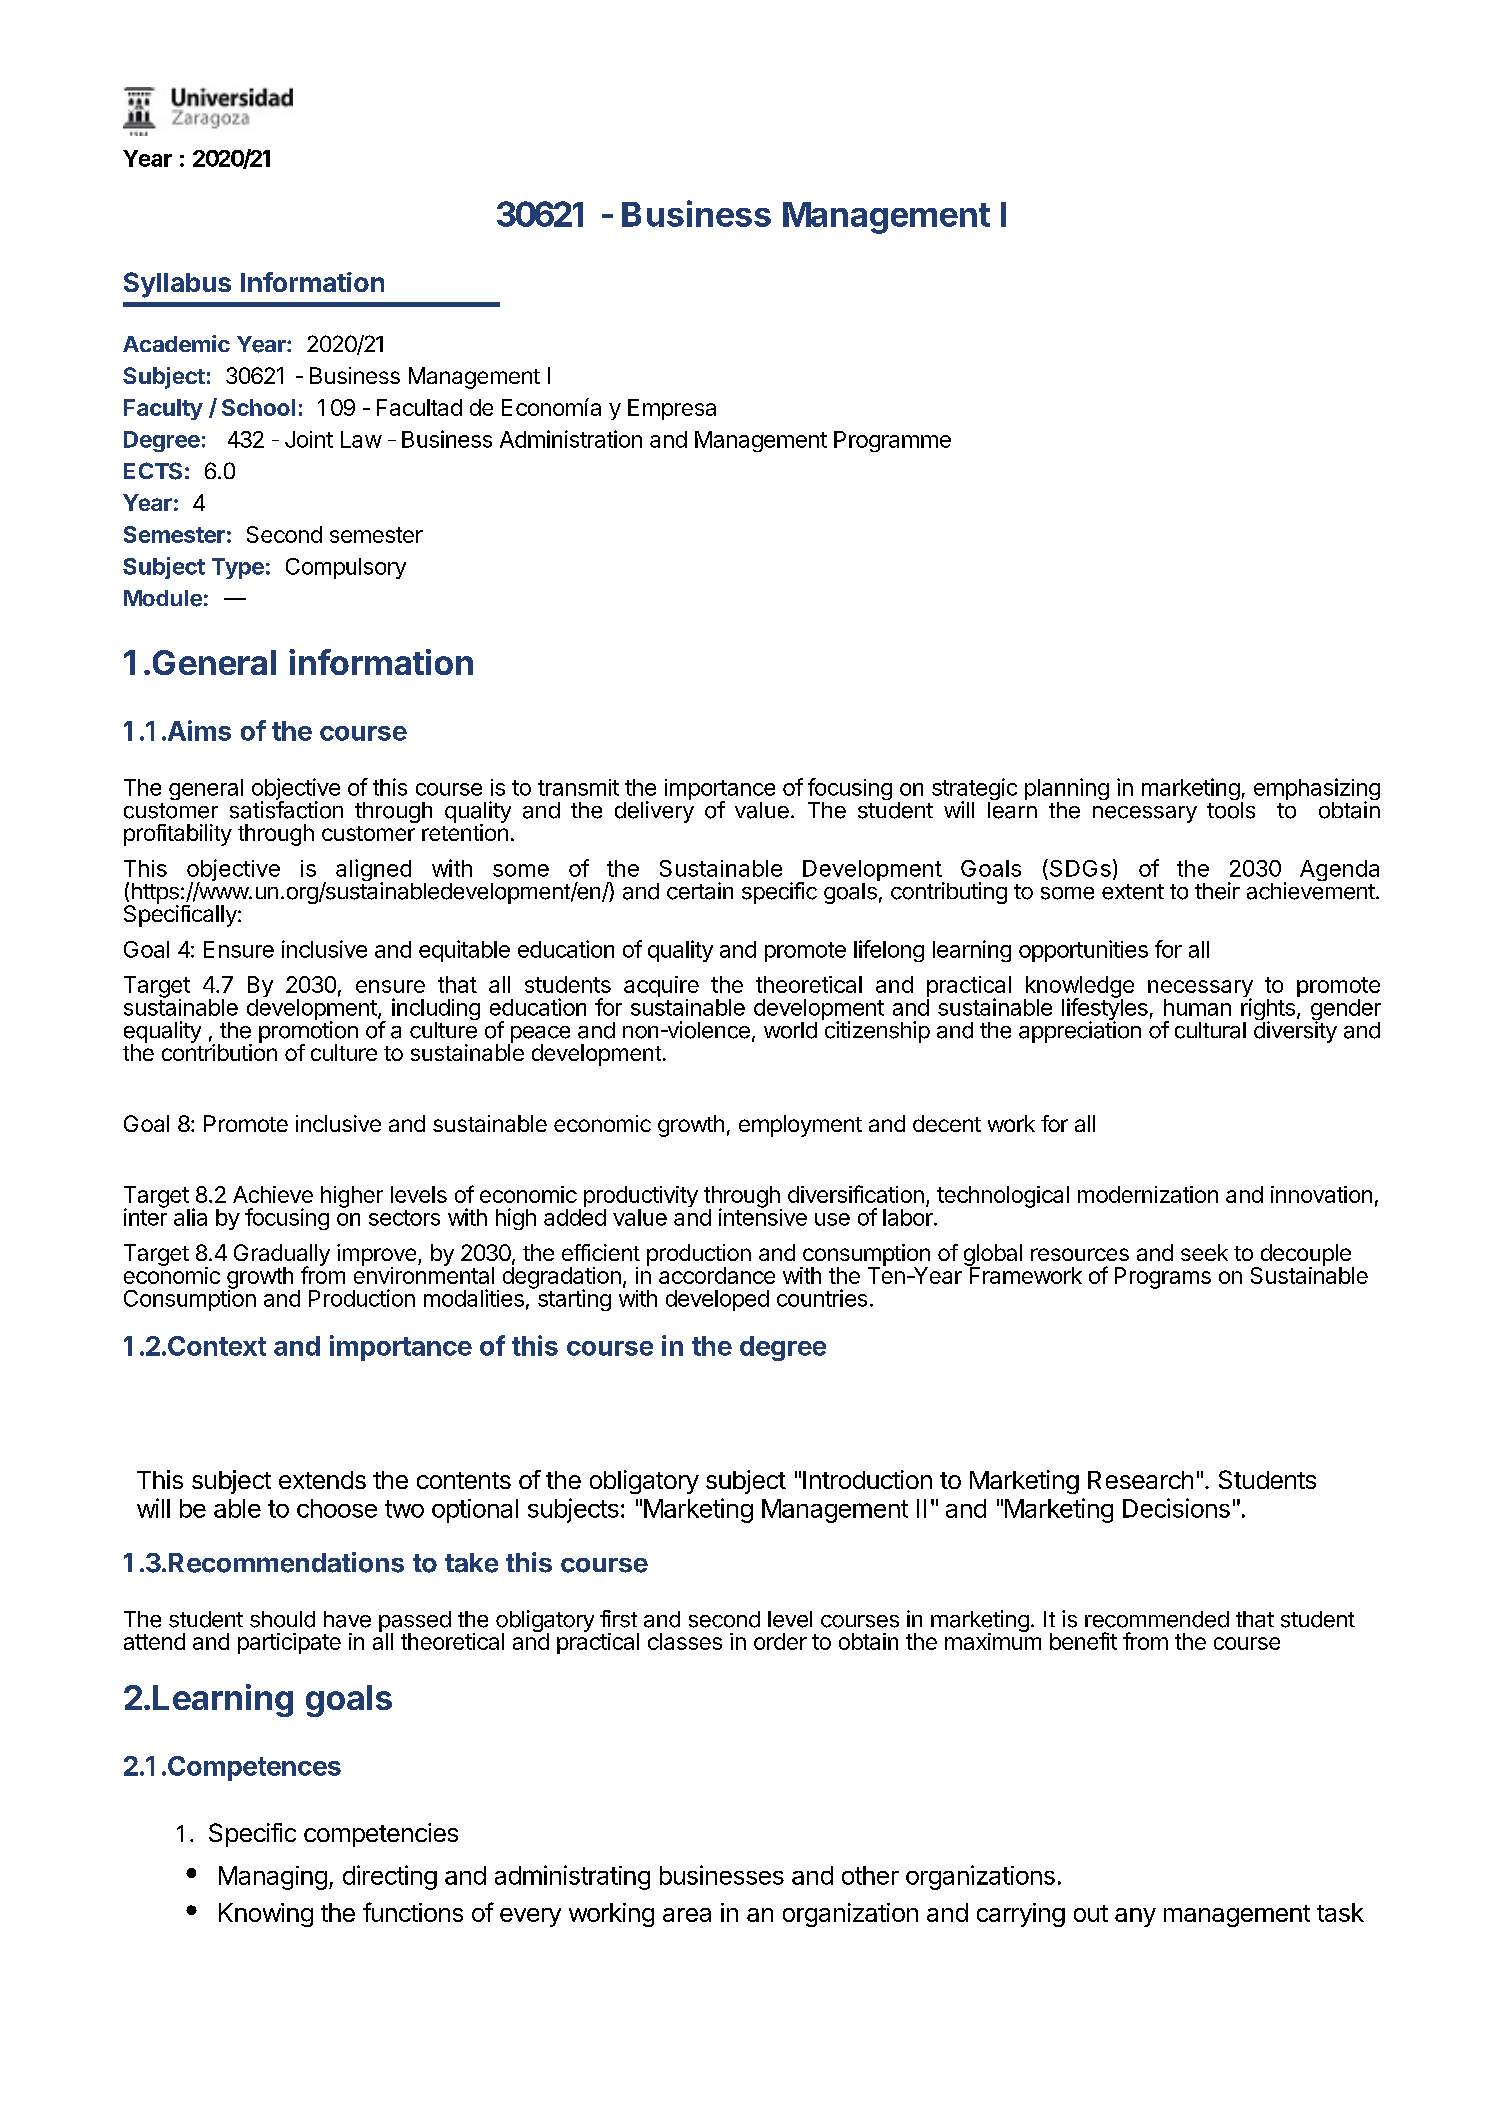 Image resolution: width=1504 pixels, height=2127 pixels. What do you see at coordinates (672, 409) in the document?
I see `Empresa` at bounding box center [672, 409].
